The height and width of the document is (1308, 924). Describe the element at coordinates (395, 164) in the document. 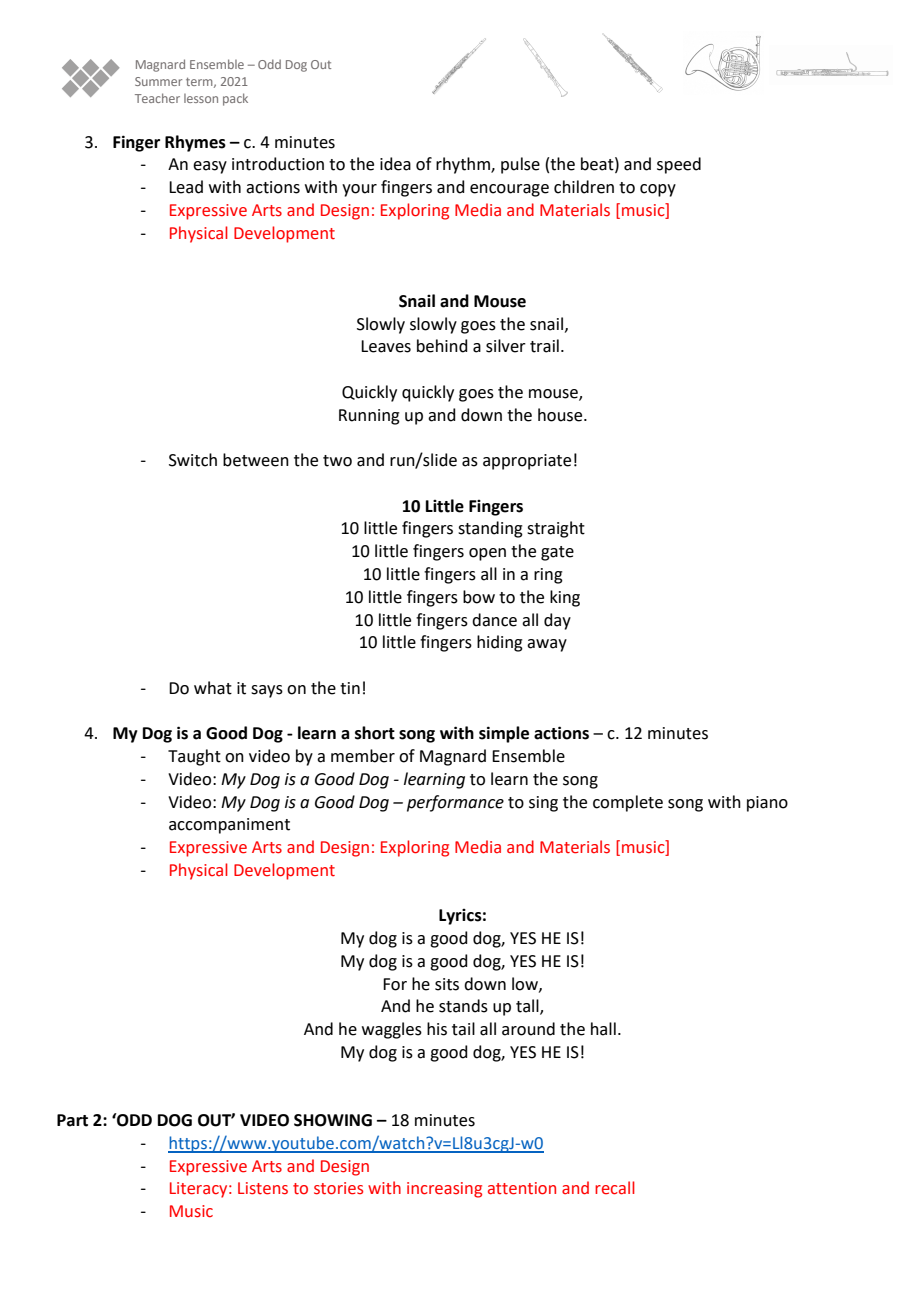

I see `idea` at that location.
